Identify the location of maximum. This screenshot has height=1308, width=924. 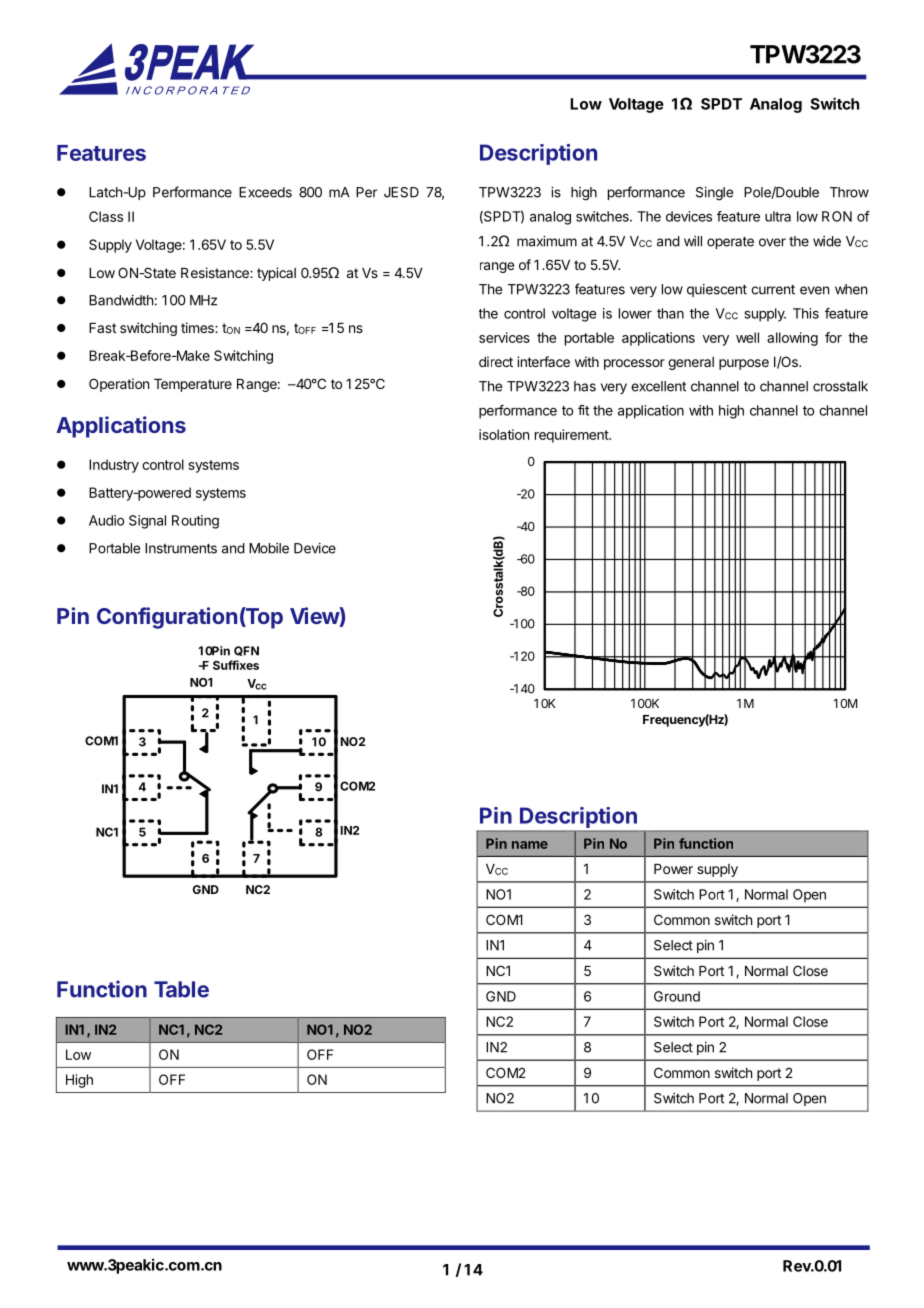
(547, 241).
